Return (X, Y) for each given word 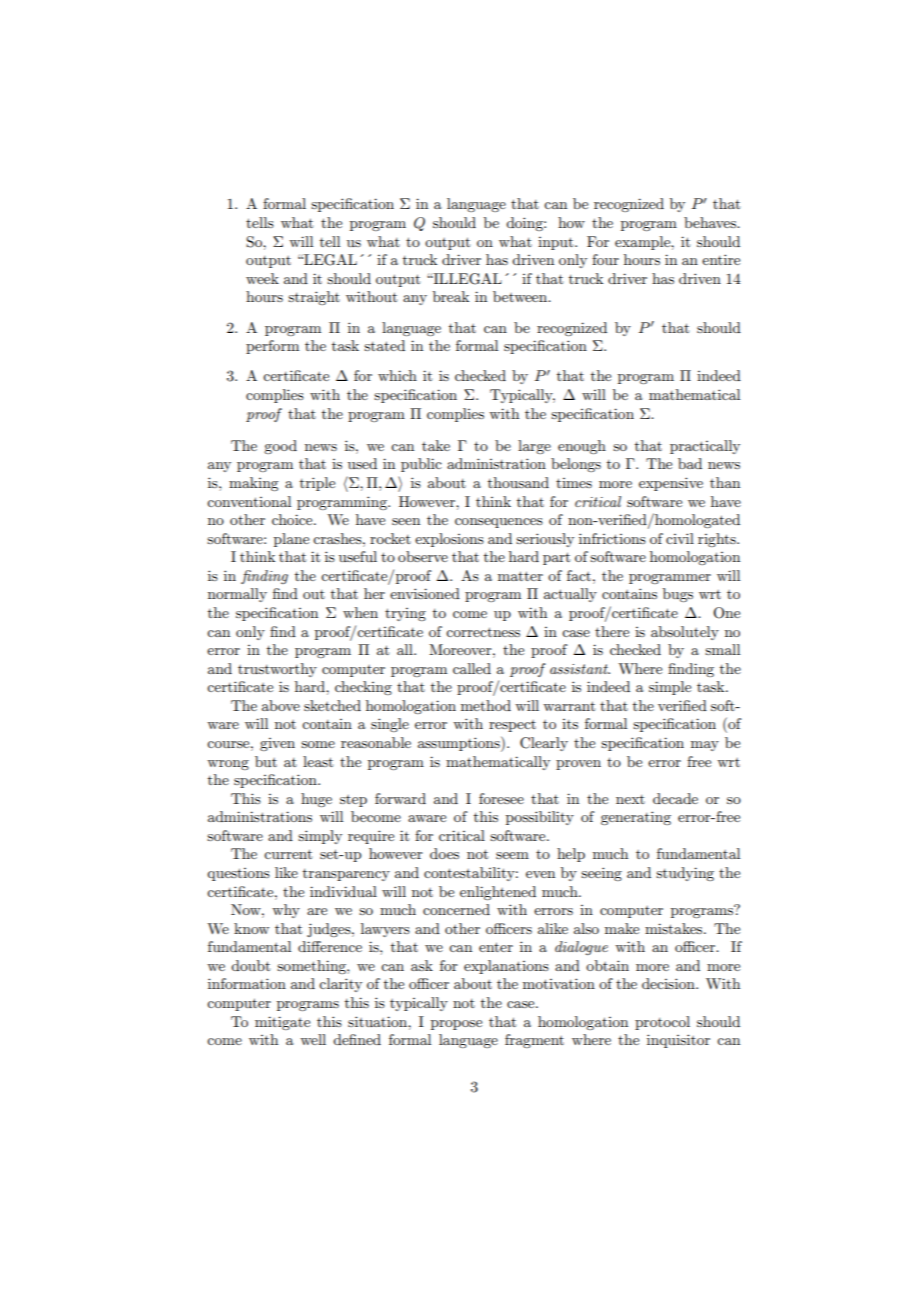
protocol (662, 1023)
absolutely (685, 633)
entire (721, 259)
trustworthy (277, 670)
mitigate (282, 1023)
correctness (483, 632)
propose (456, 1025)
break (451, 296)
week (262, 278)
